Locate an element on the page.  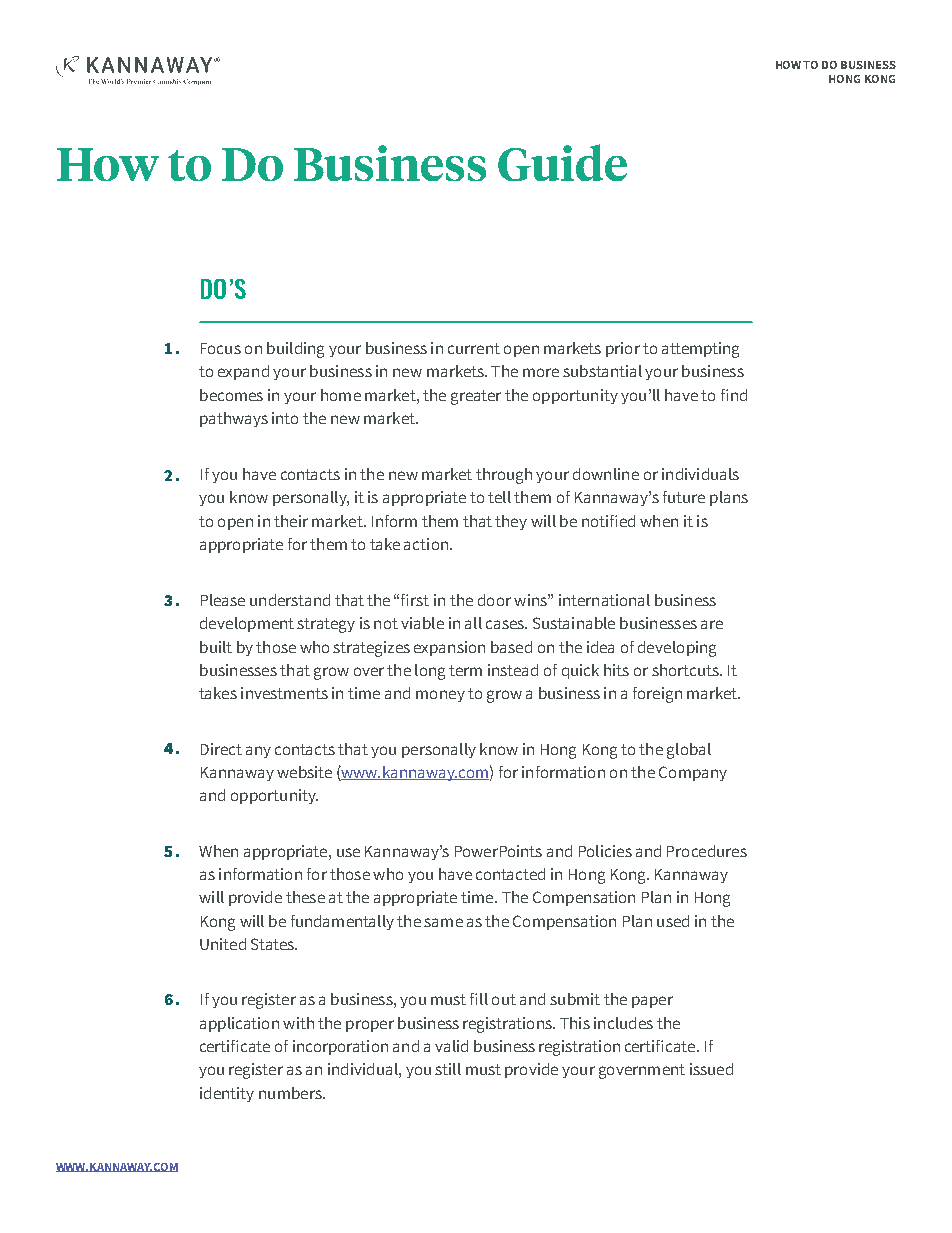
their is located at coordinates (291, 521).
